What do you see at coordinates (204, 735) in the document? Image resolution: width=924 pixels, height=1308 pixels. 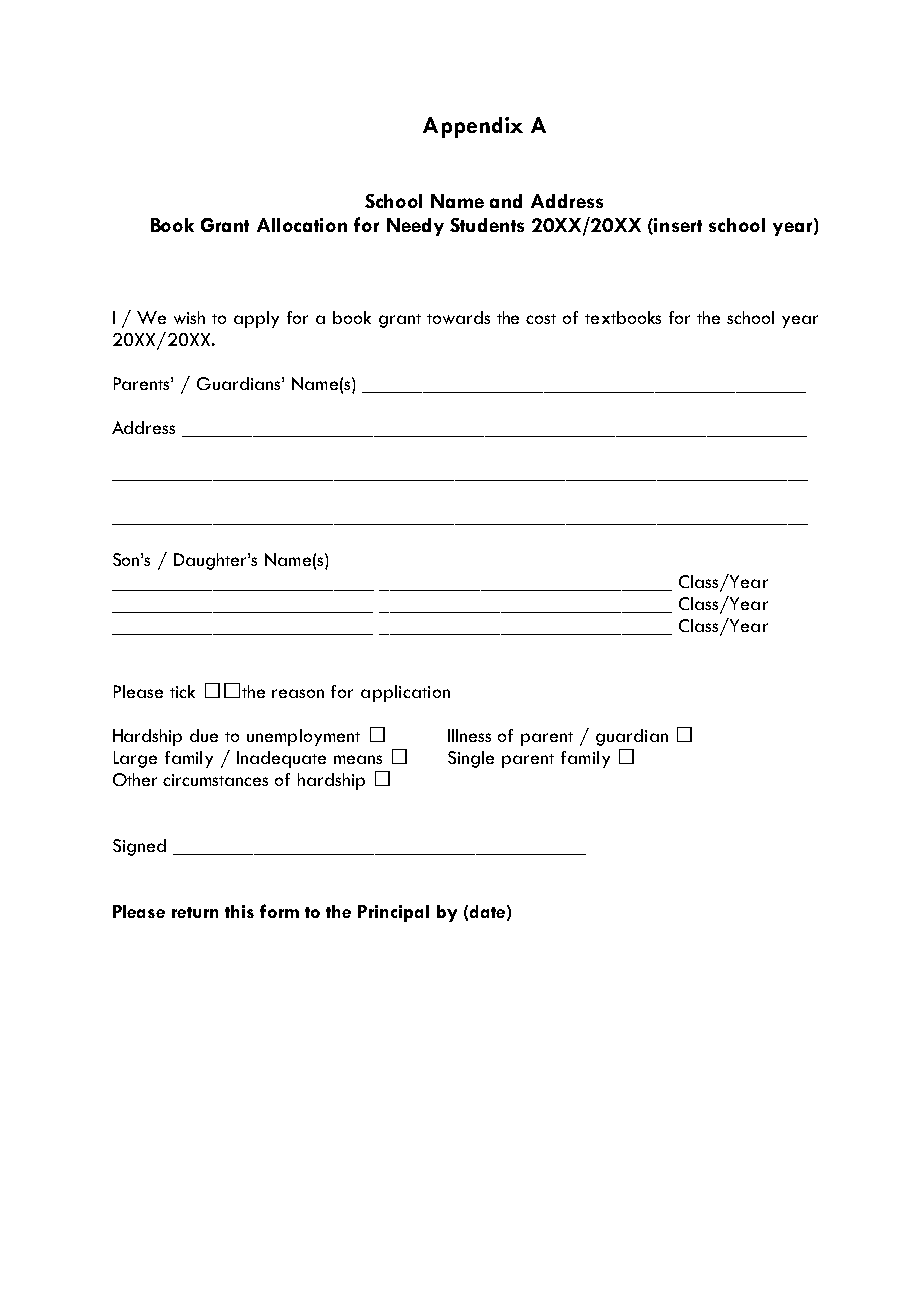 I see `due` at bounding box center [204, 735].
